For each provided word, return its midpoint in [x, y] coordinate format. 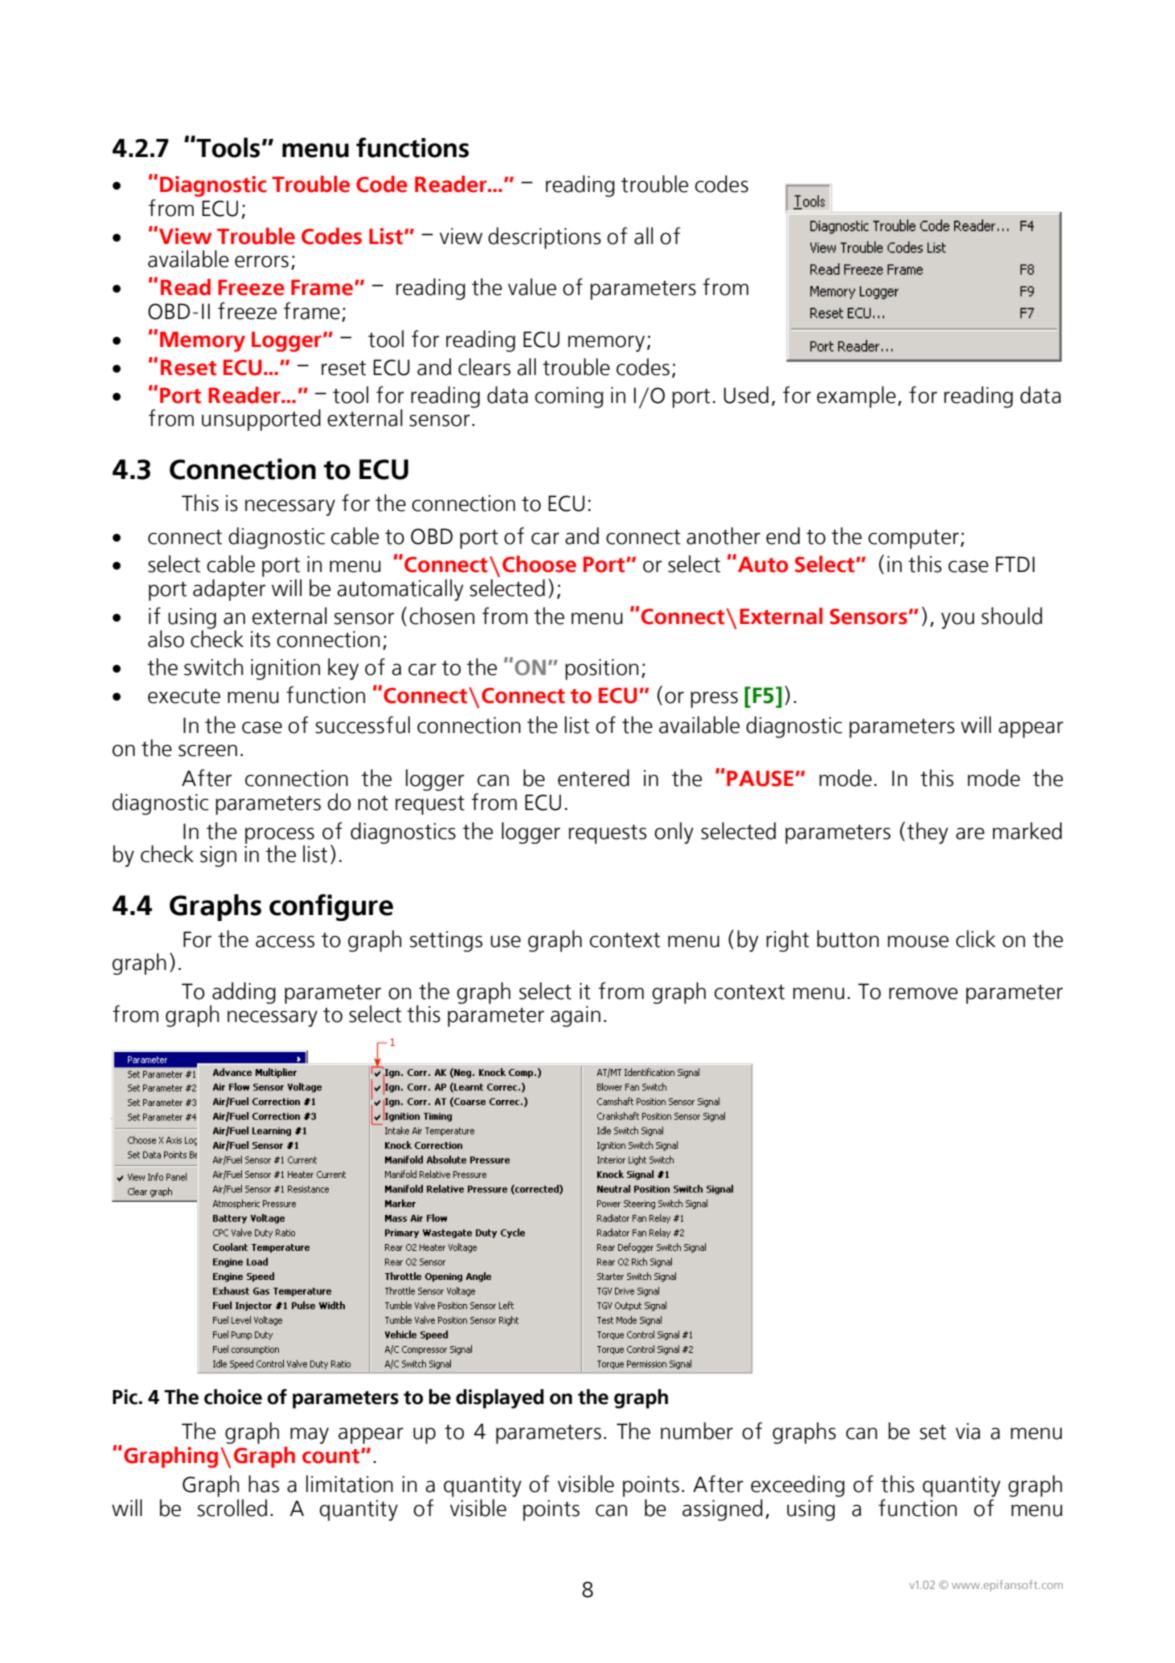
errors [262, 261]
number [697, 1431]
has [264, 1484]
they [927, 833]
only [674, 833]
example [856, 397]
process [279, 836]
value [532, 287]
